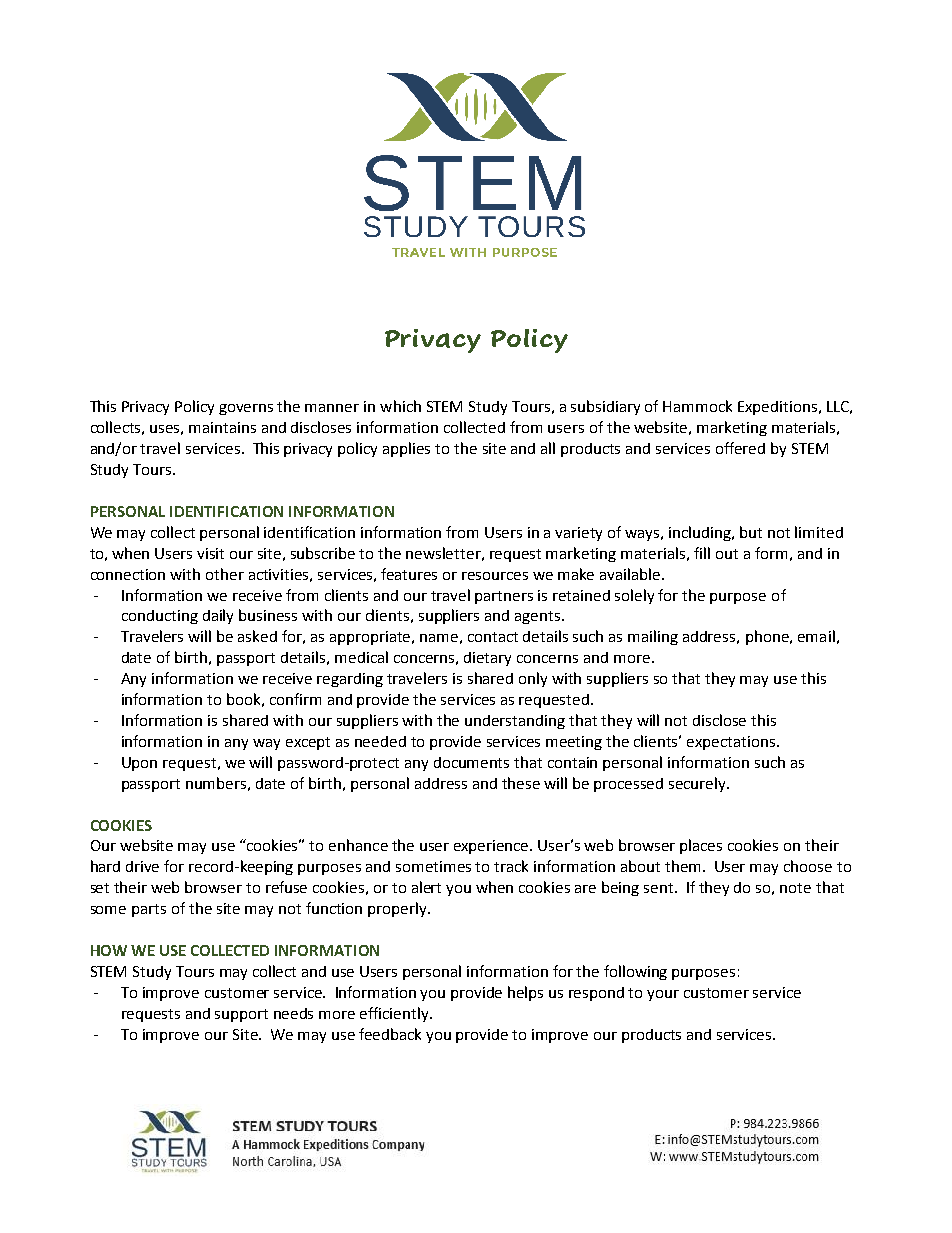 This screenshot has width=952, height=1233. What do you see at coordinates (257, 636) in the screenshot?
I see `asked` at bounding box center [257, 636].
